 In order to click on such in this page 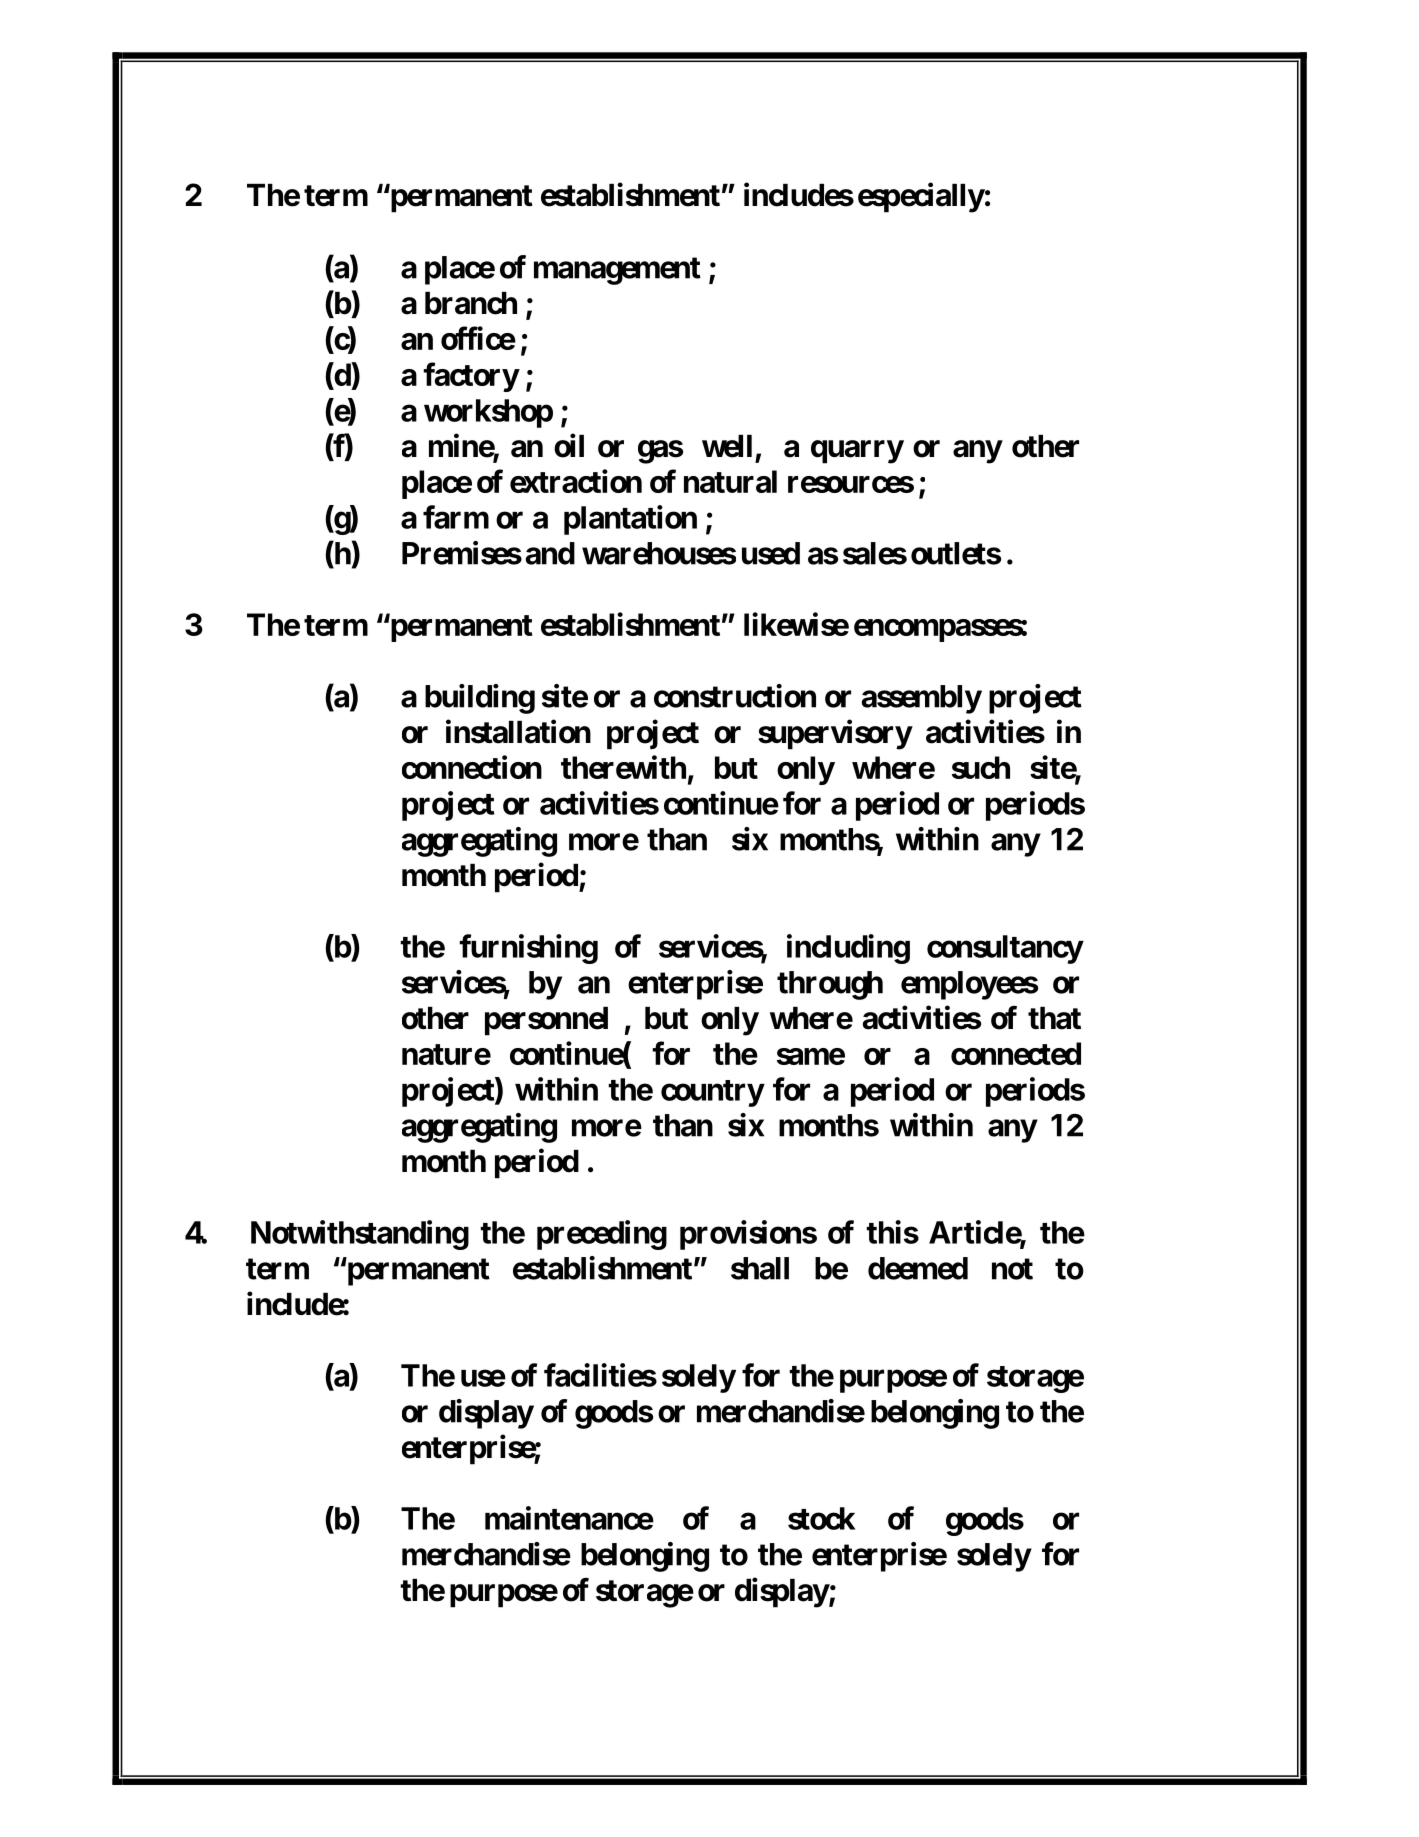, I will do `click(981, 767)`.
